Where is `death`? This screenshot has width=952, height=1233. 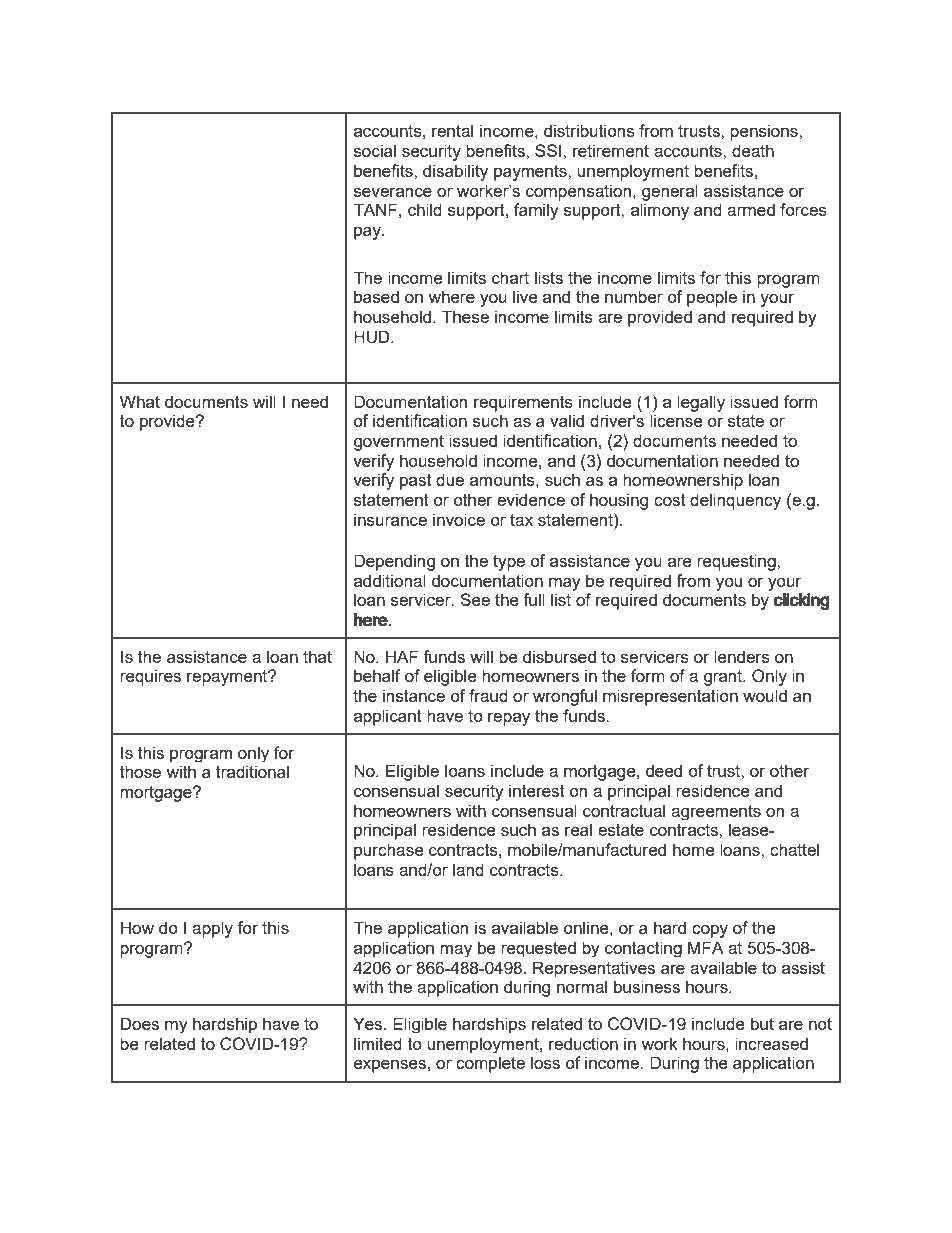
death is located at coordinates (753, 150).
